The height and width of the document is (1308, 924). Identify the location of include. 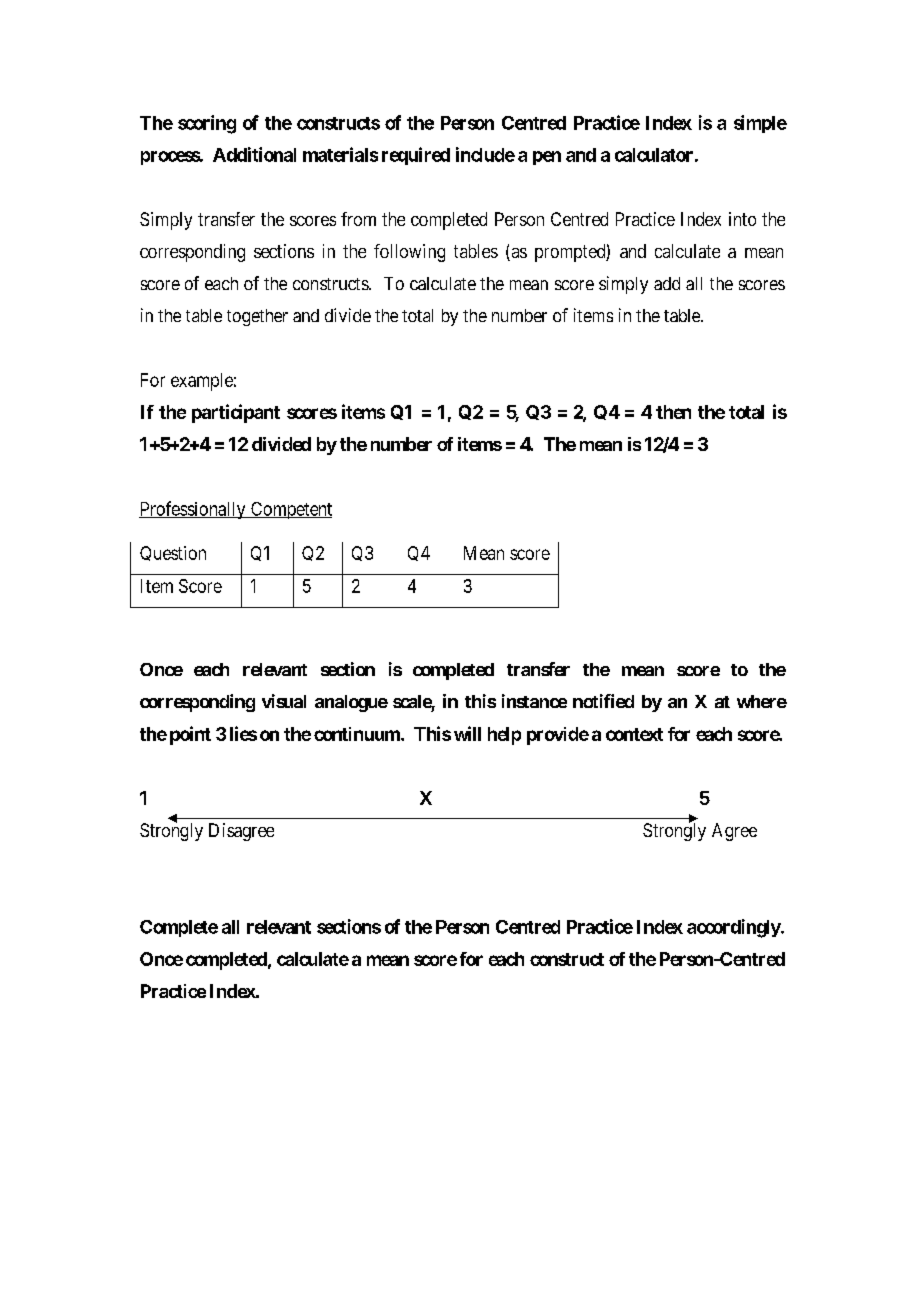
(485, 154).
